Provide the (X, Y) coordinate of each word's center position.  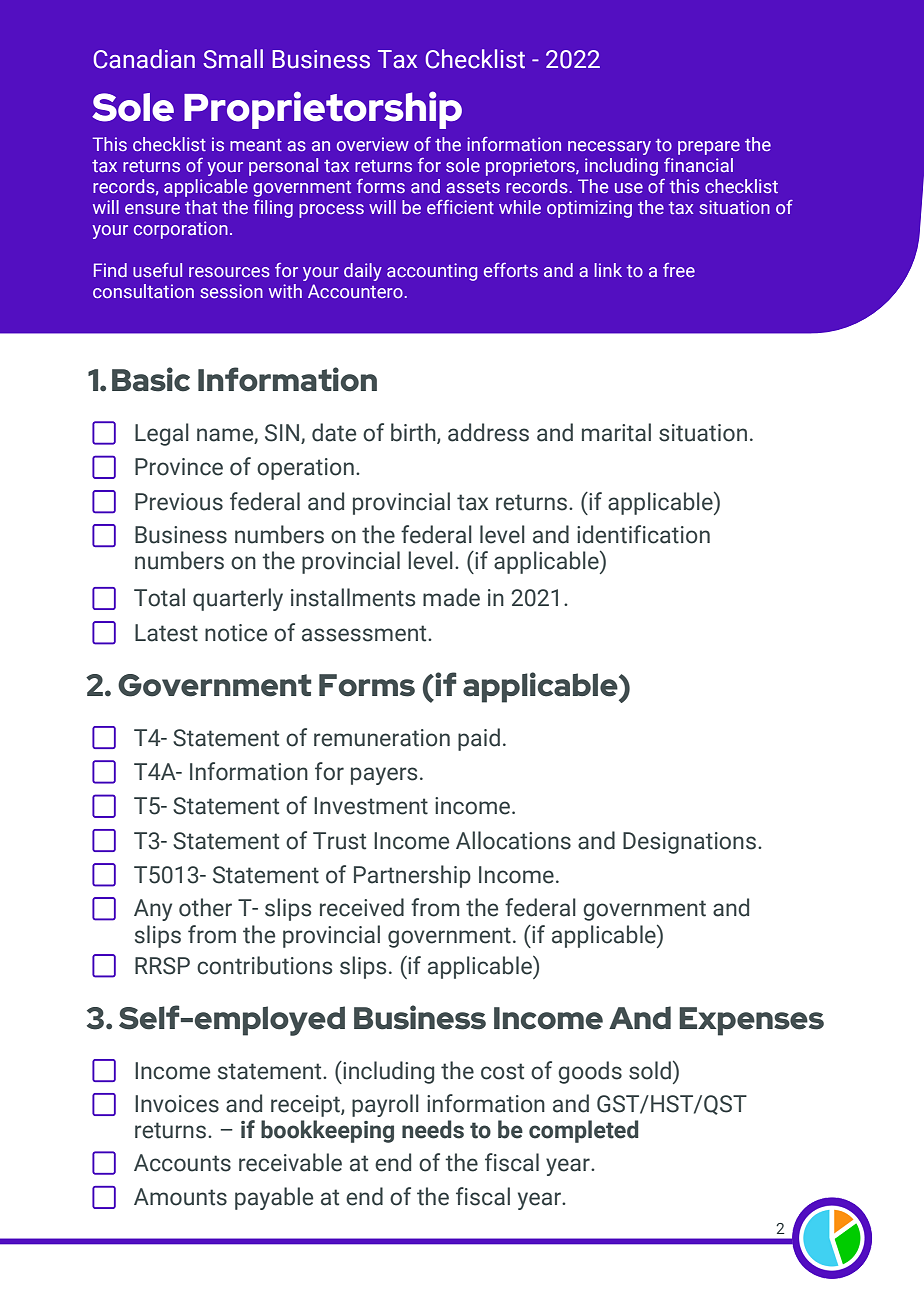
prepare (709, 148)
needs (433, 1129)
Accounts (182, 1163)
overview (373, 144)
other (205, 907)
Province (179, 467)
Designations (689, 843)
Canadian (144, 59)
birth (414, 433)
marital (616, 432)
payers (384, 776)
